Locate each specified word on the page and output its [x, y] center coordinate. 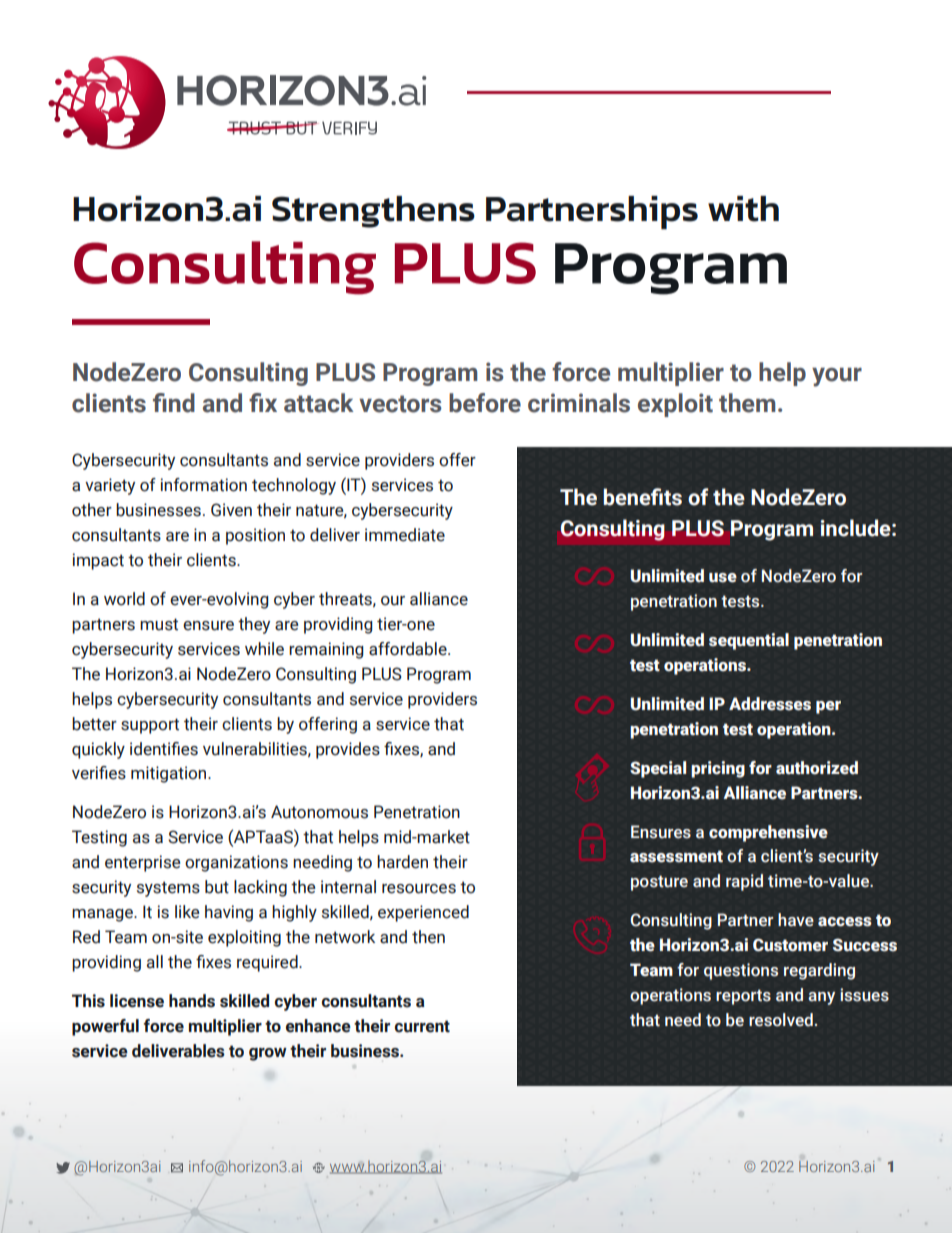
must [159, 624]
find [174, 403]
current [422, 1026]
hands [192, 1001]
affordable [409, 649]
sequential [749, 641]
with [743, 209]
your [837, 377]
